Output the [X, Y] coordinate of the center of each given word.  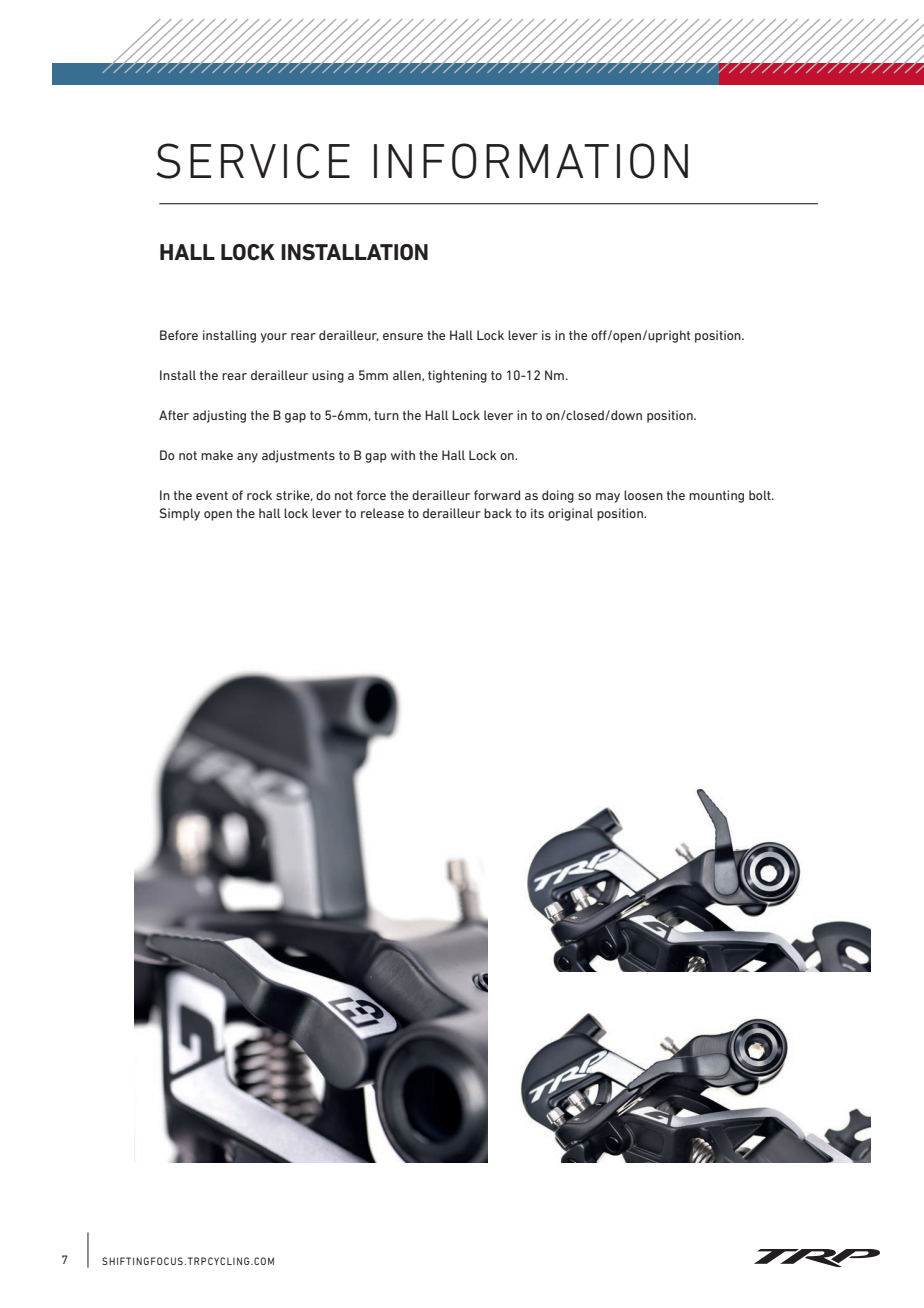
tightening [457, 376]
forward [497, 495]
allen [408, 375]
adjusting [219, 416]
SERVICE [253, 161]
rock [259, 495]
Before [179, 335]
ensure [403, 336]
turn [386, 415]
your [273, 338]
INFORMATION [531, 161]
